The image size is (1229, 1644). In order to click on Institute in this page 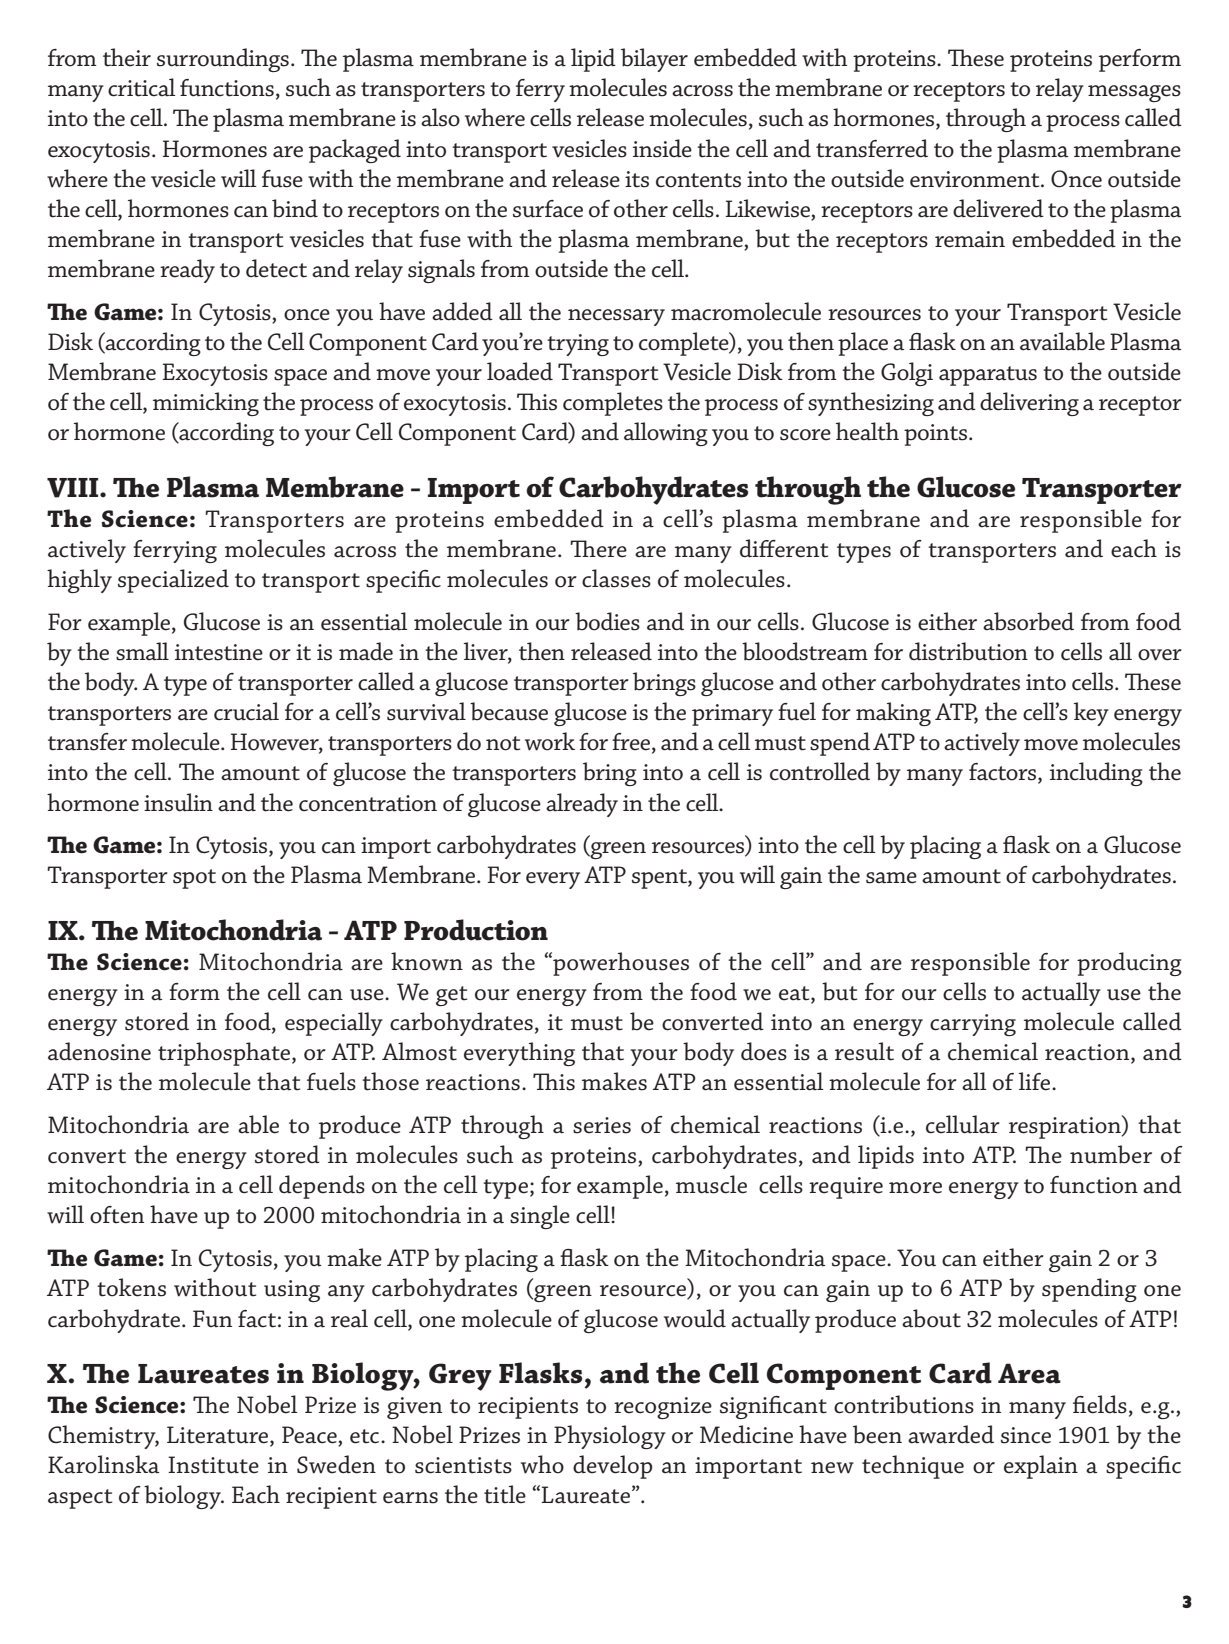, I will do `click(213, 1465)`.
